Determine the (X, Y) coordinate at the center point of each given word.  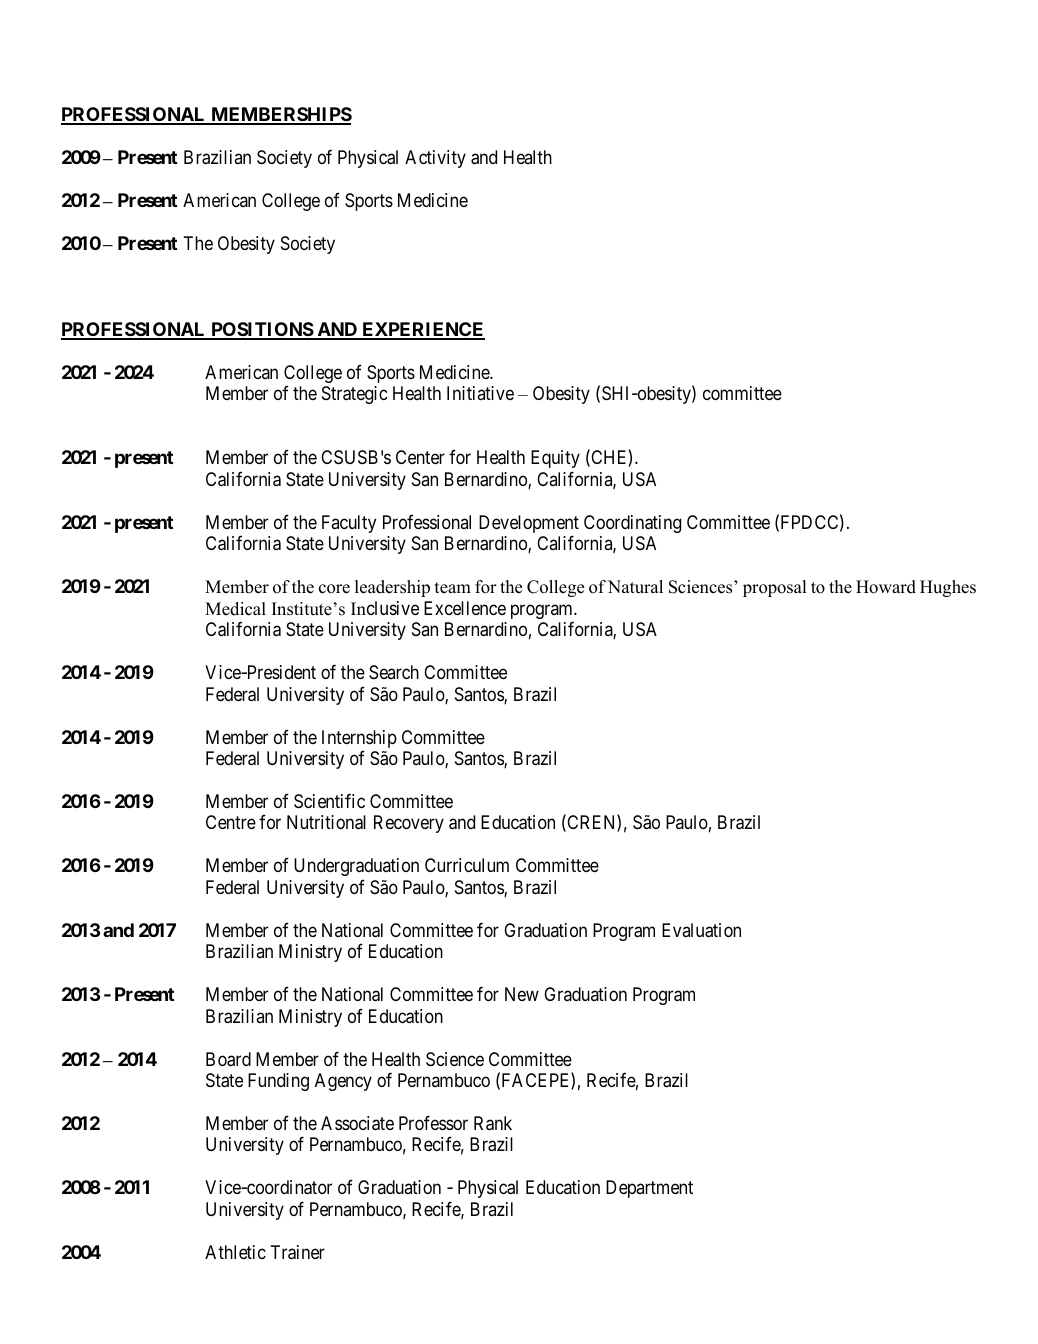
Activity (435, 159)
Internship (359, 740)
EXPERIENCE (422, 330)
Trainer (298, 1252)
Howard (886, 587)
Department (649, 1189)
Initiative (480, 393)
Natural (635, 587)
